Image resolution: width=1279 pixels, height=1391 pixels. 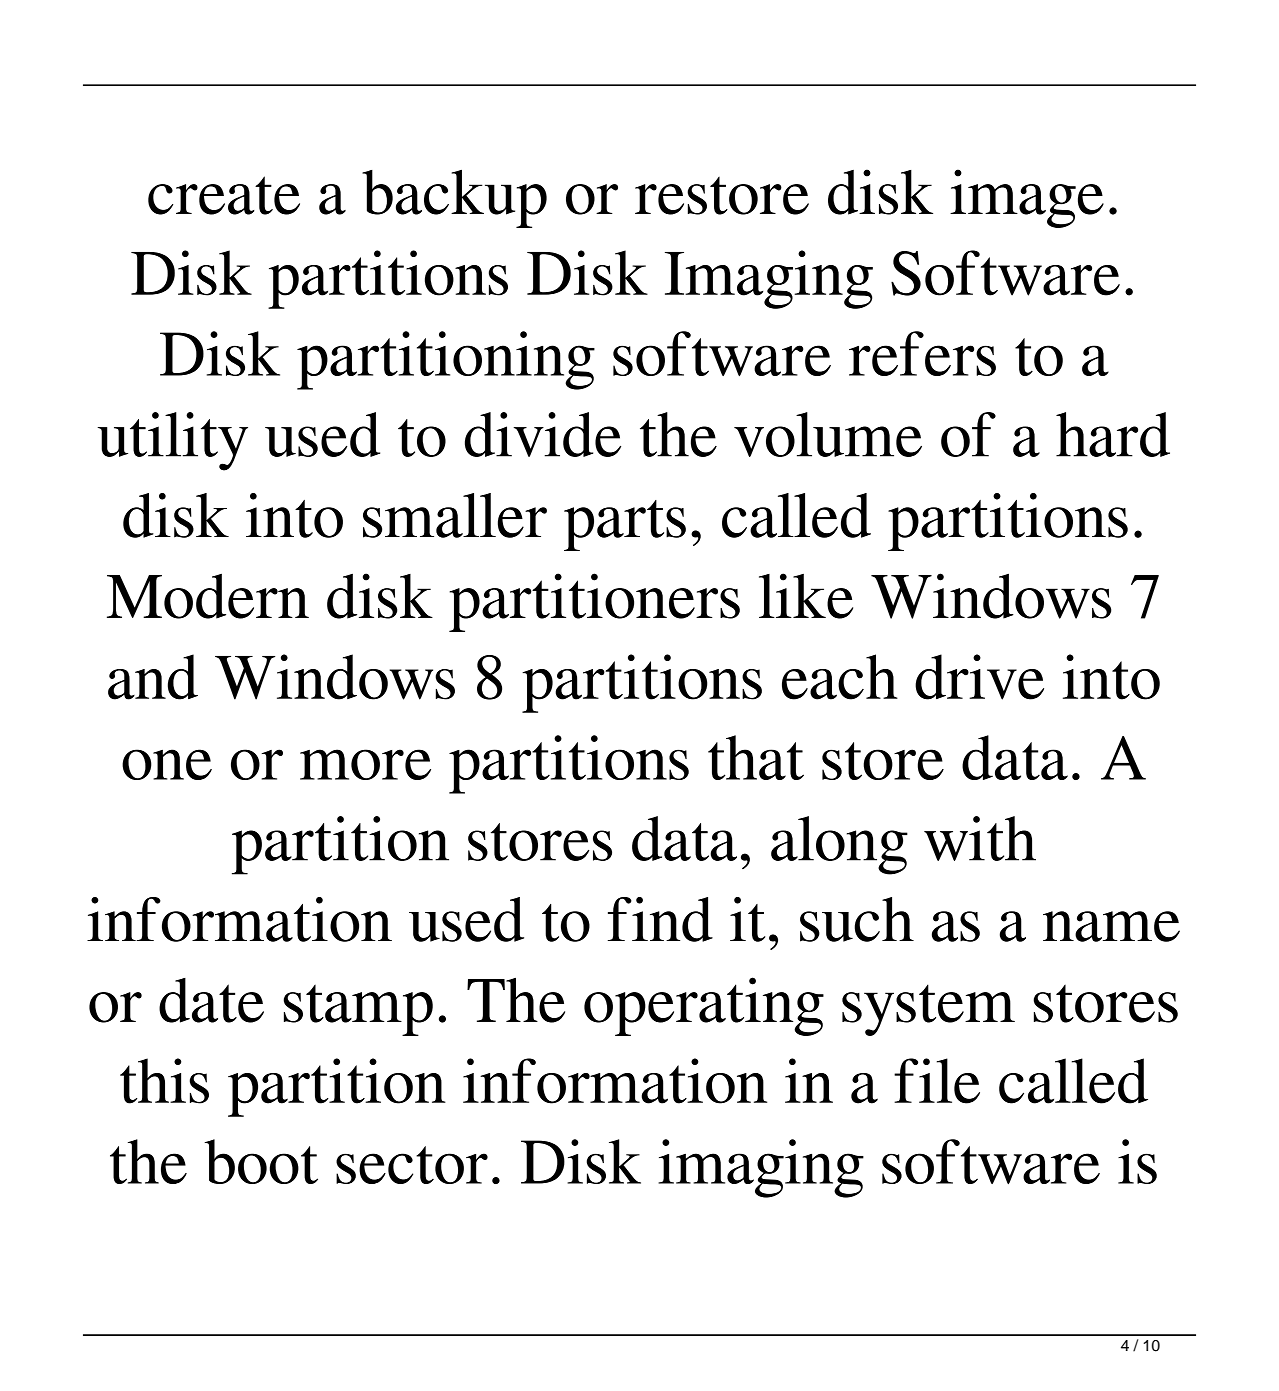 What do you see at coordinates (454, 198) in the page?
I see `backup` at bounding box center [454, 198].
